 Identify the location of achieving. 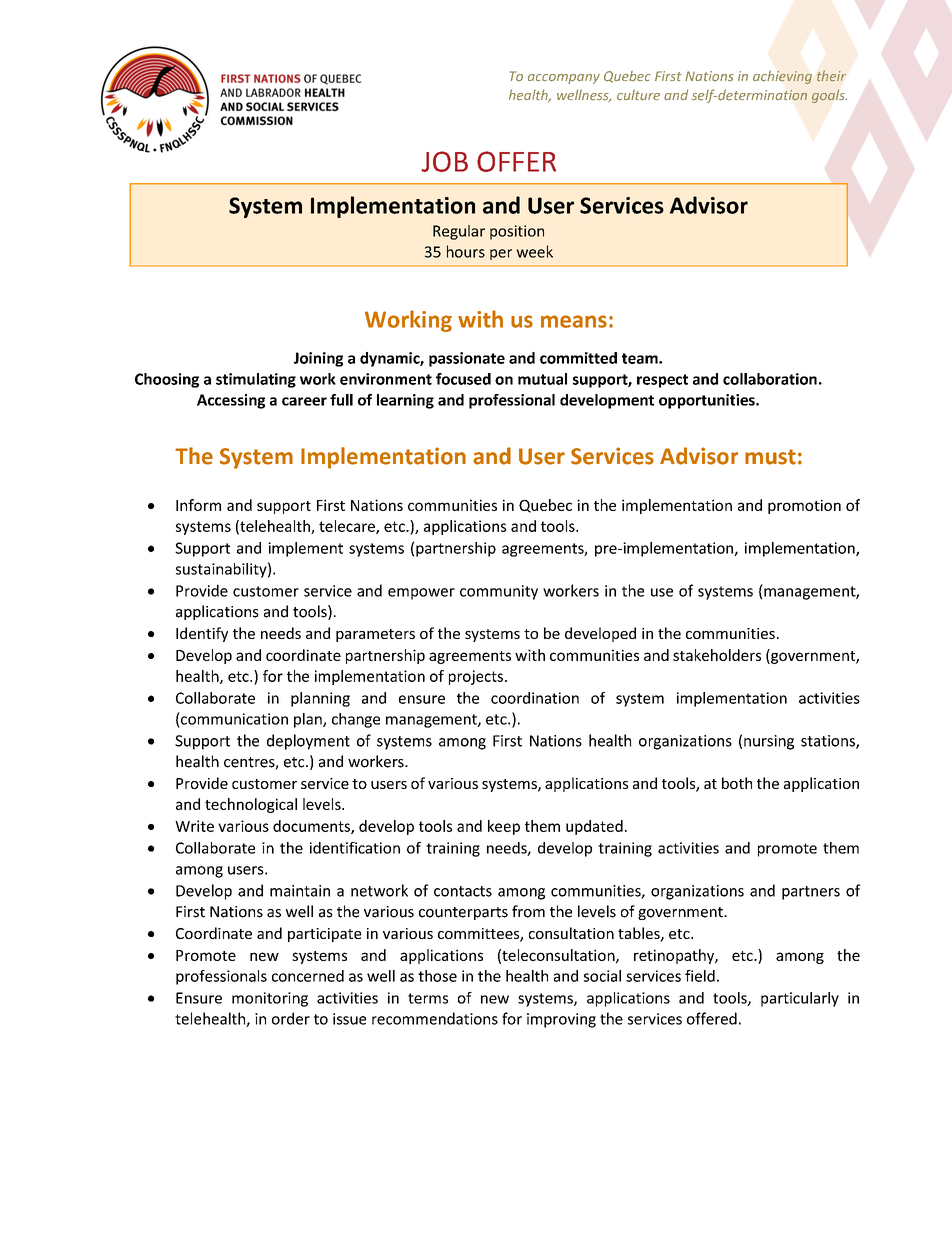
(782, 77).
